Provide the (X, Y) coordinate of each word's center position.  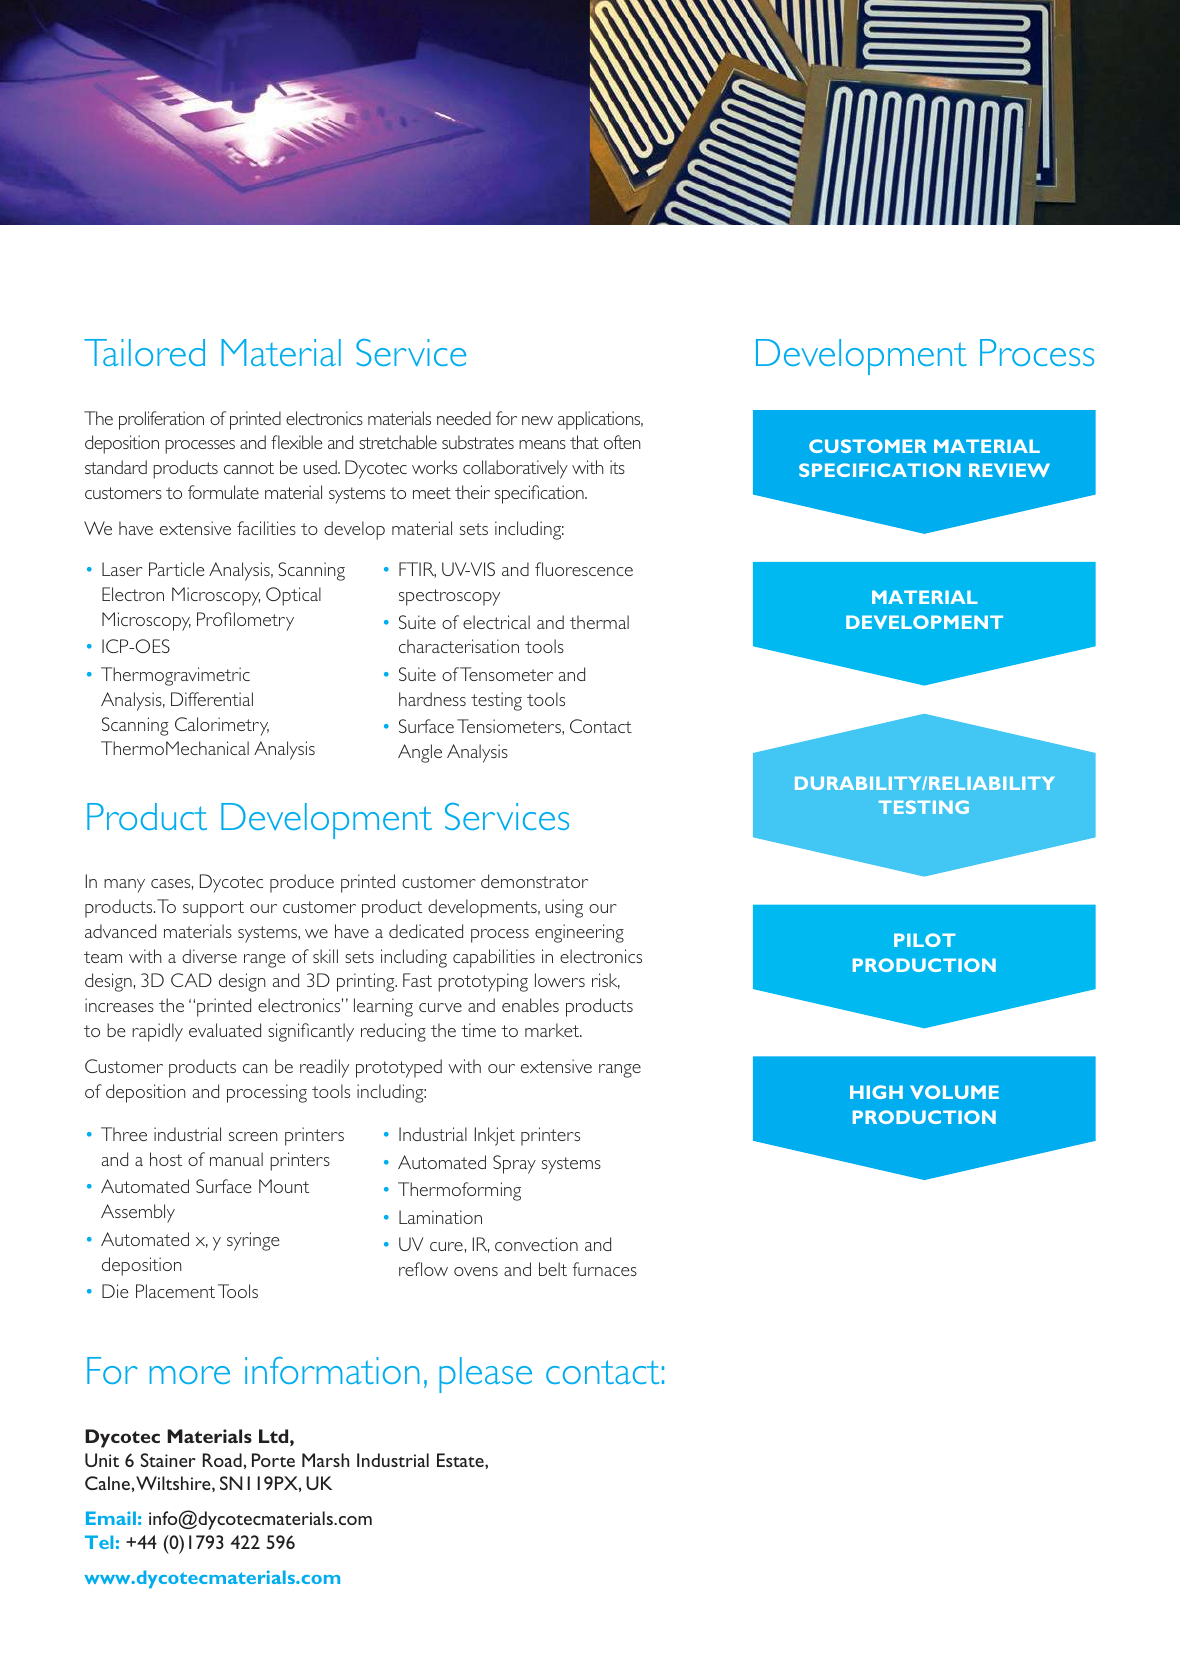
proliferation (161, 420)
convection (536, 1244)
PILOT (925, 940)
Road (223, 1460)
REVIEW (1009, 470)
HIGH (876, 1092)
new (537, 420)
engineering (579, 933)
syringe (253, 1241)
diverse (209, 956)
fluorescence (584, 569)
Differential (212, 699)
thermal (599, 622)
